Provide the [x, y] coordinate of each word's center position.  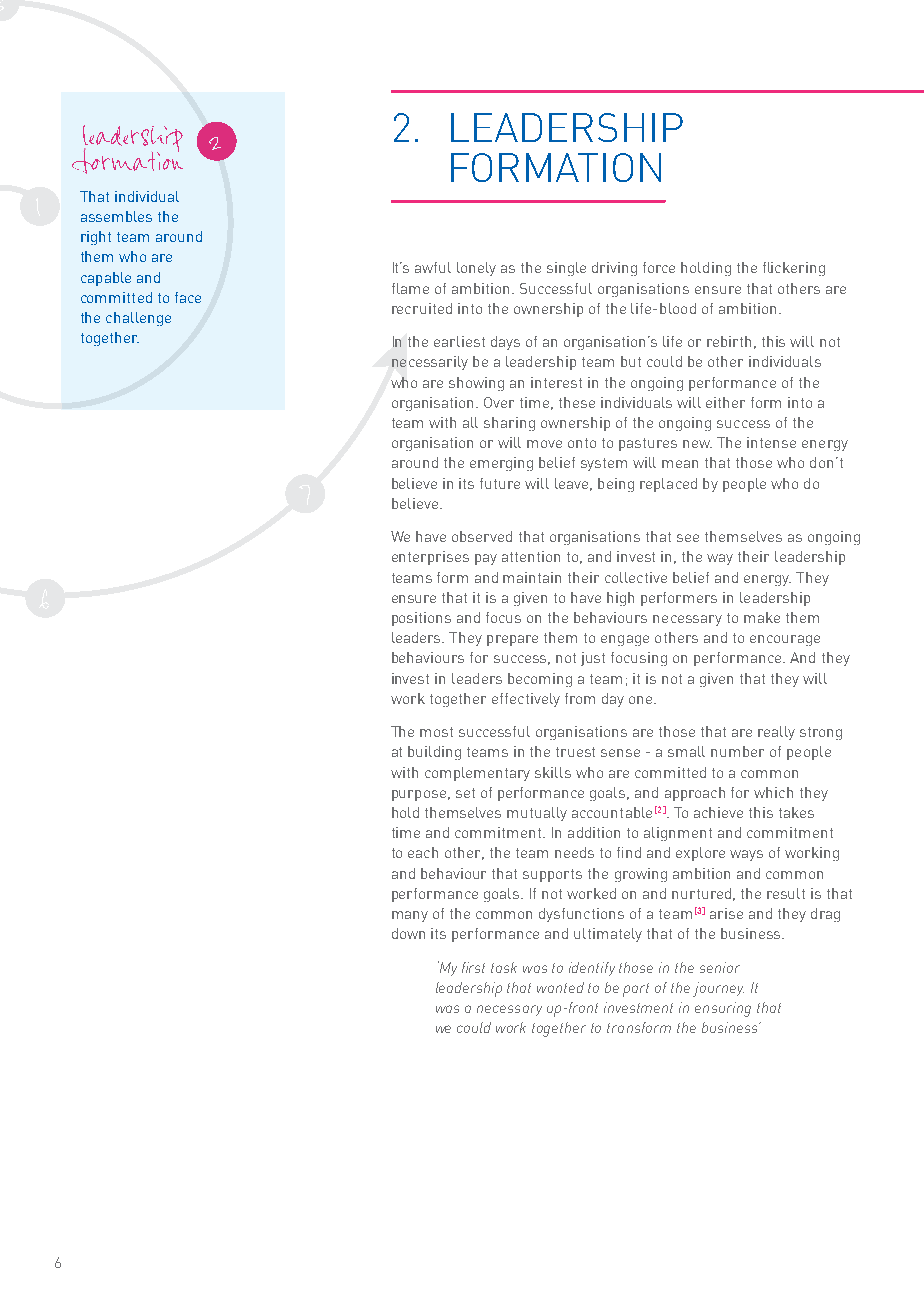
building [434, 753]
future [500, 483]
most [436, 732]
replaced [668, 485]
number [737, 751]
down [408, 933]
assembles [116, 216]
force [659, 267]
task [504, 967]
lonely [476, 269]
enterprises [430, 558]
